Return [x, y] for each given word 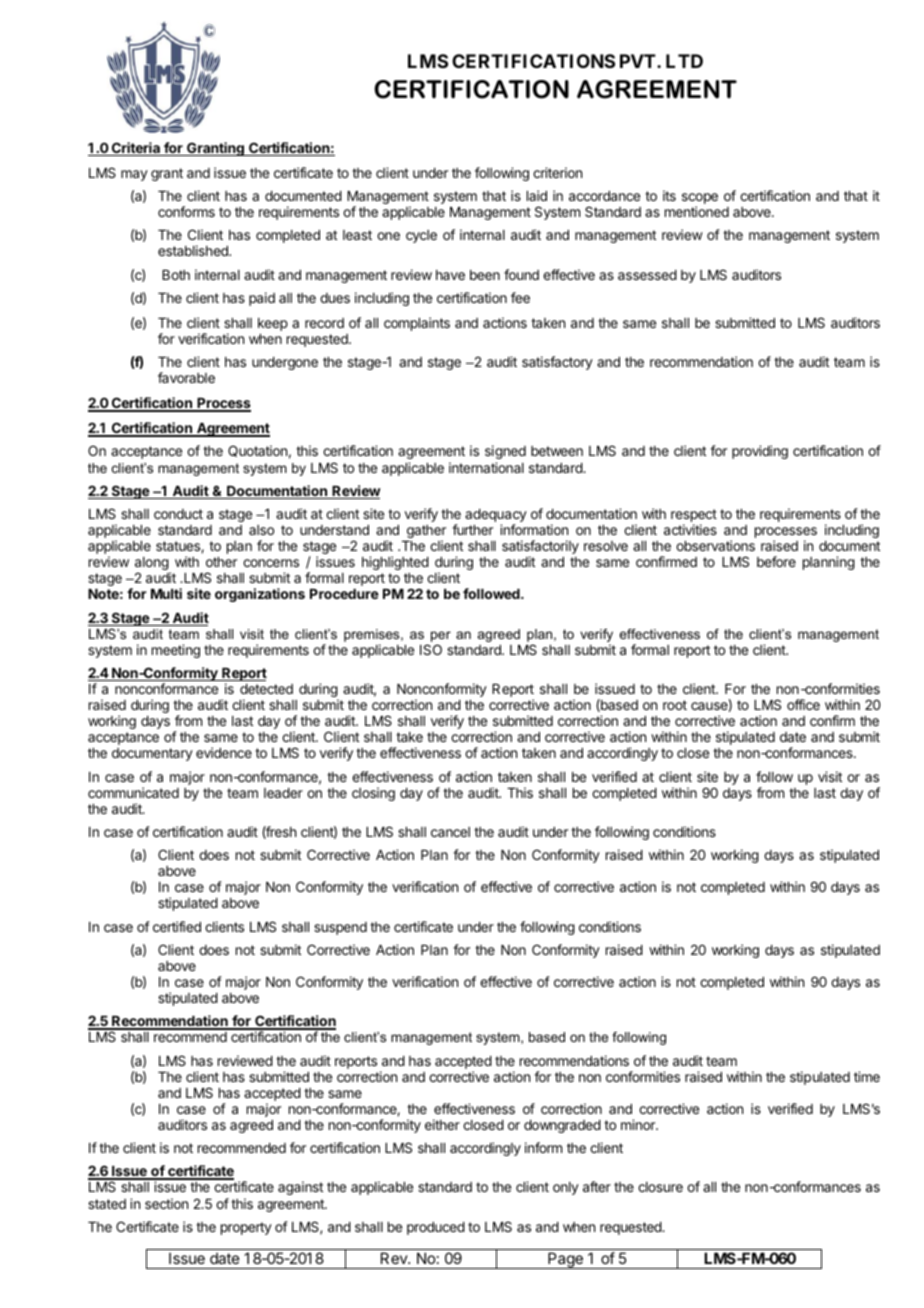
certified [177, 926]
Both [176, 275]
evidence [224, 752]
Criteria [135, 149]
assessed [647, 275]
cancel [450, 832]
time [867, 1076]
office [803, 704]
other [221, 562]
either [442, 1124]
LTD [684, 61]
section [166, 1203]
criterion [557, 172]
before [776, 561]
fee [520, 297]
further [472, 529]
